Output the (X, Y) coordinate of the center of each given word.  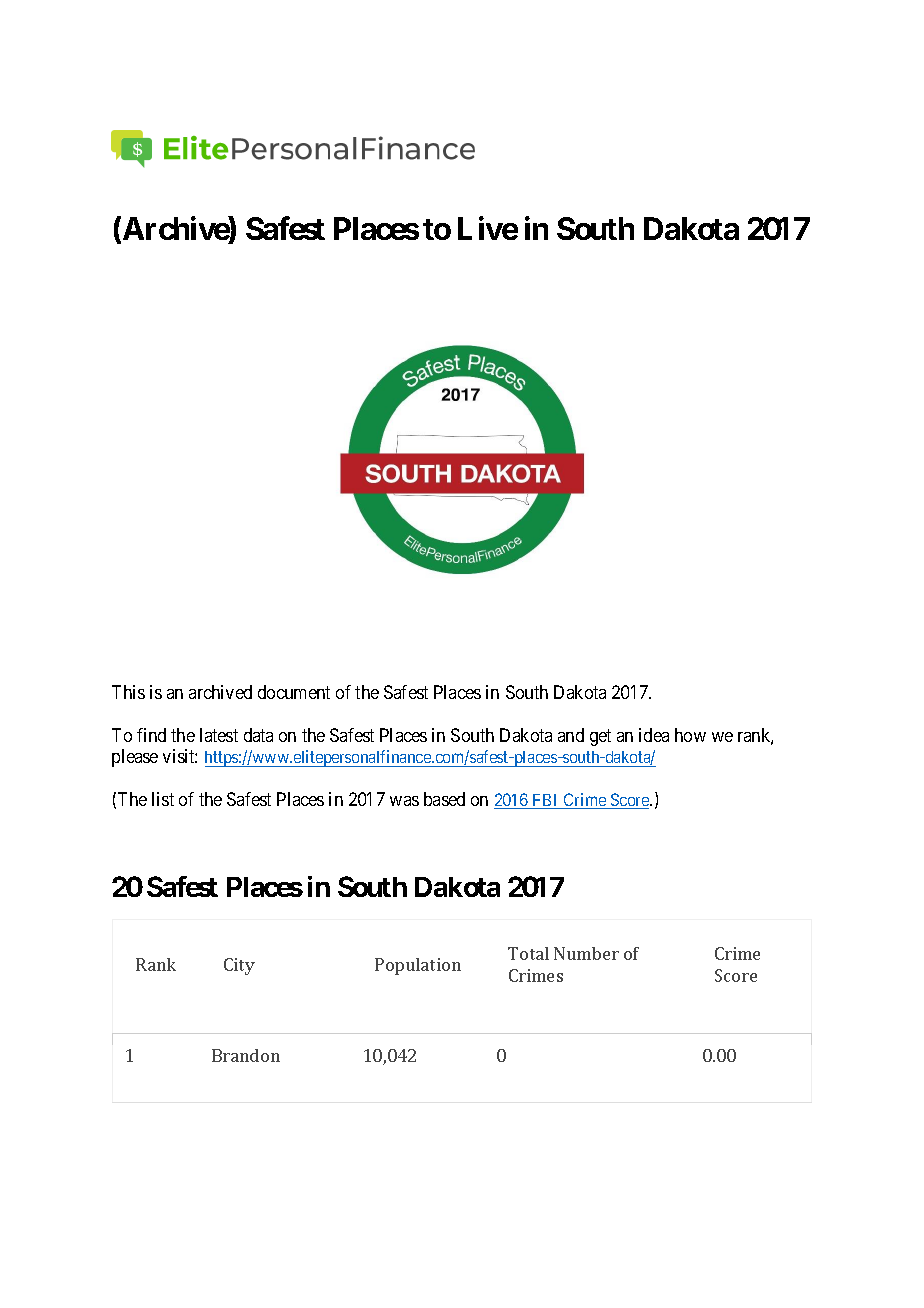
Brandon (246, 1055)
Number (586, 953)
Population (418, 966)
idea (654, 735)
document (294, 692)
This (128, 692)
